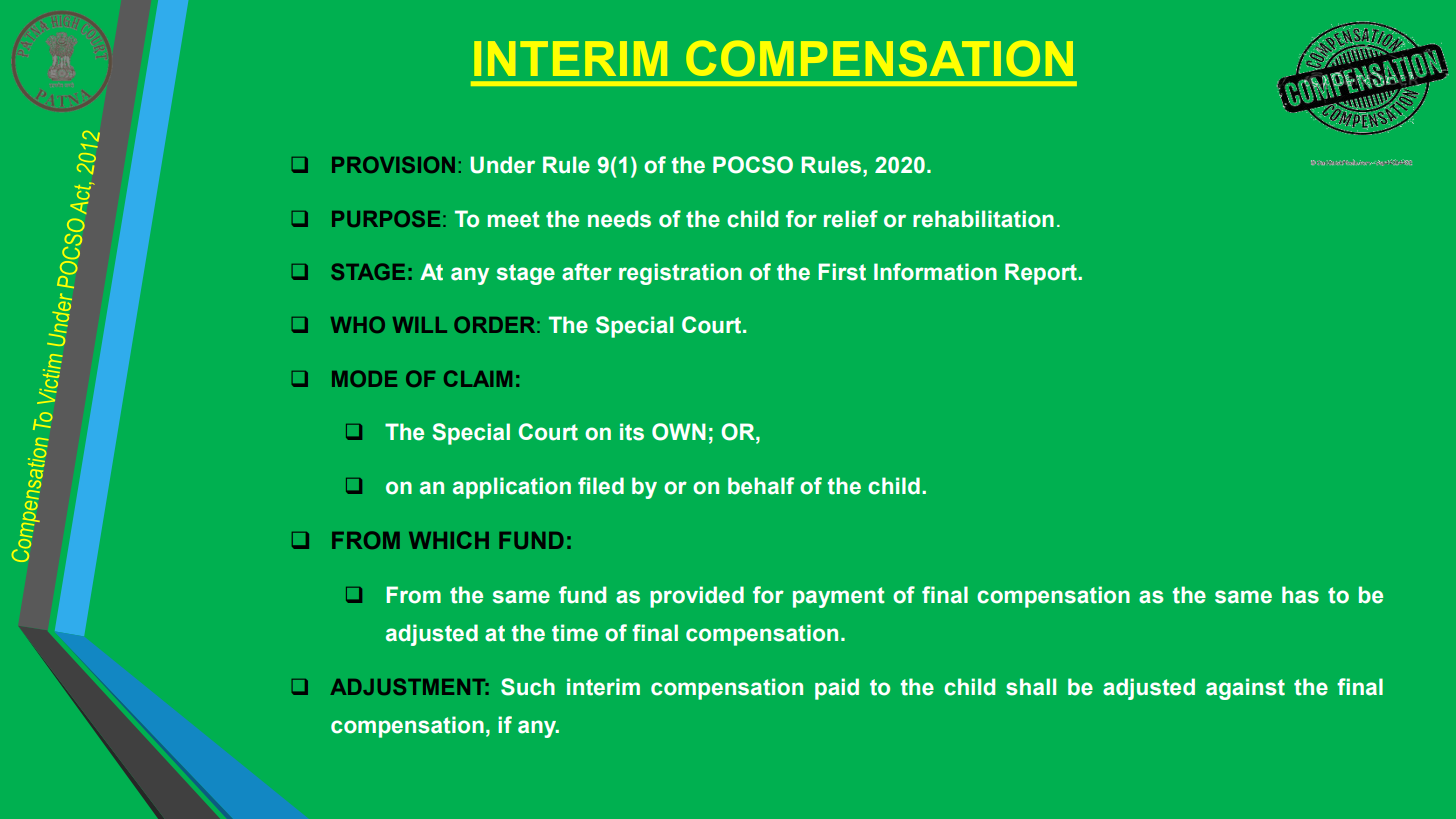 The width and height of the screenshot is (1456, 819). Describe the element at coordinates (983, 219) in the screenshot. I see `rehabilitation` at that location.
